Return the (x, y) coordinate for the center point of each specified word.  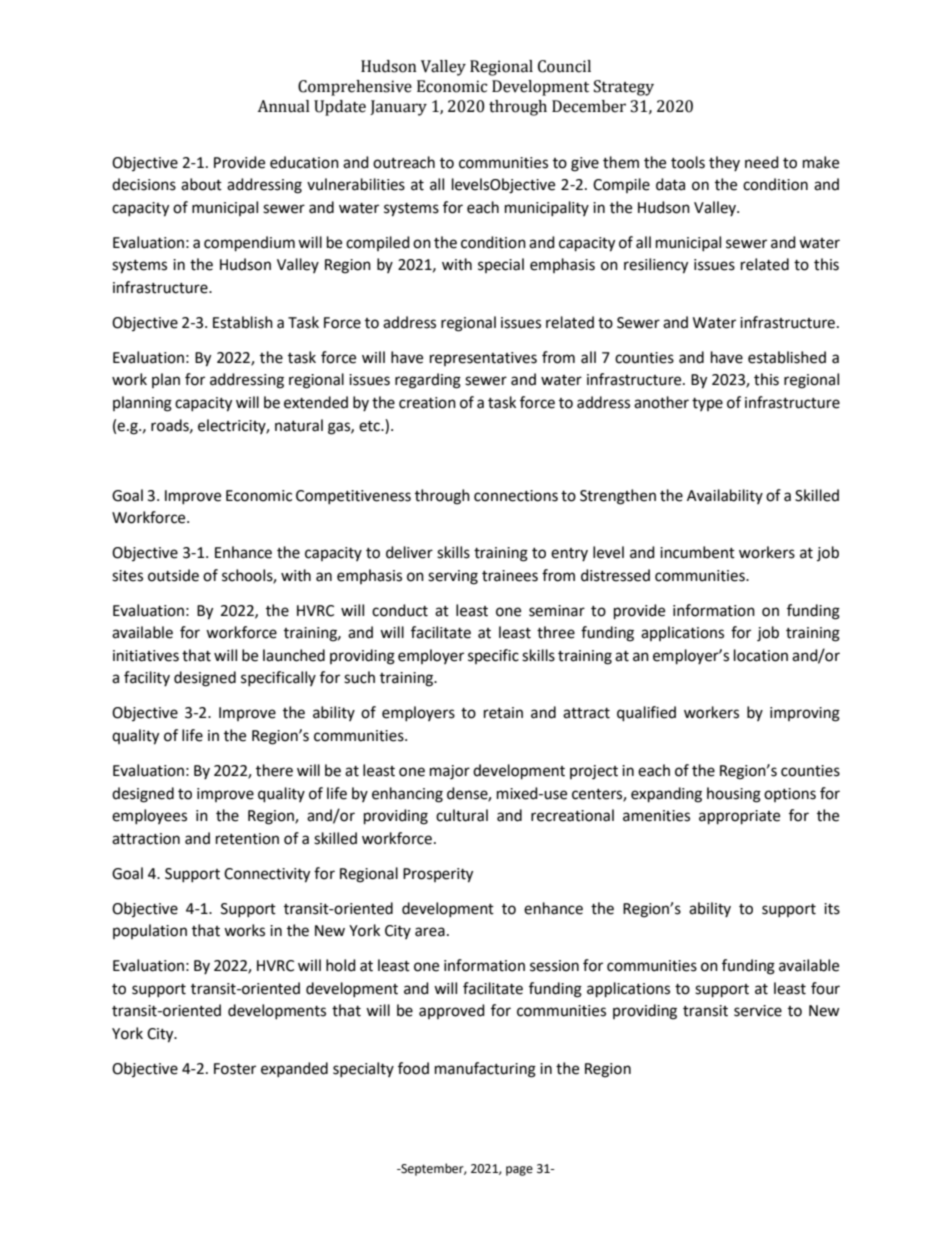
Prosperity (438, 875)
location (761, 655)
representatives (483, 359)
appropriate (739, 817)
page (519, 1171)
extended (316, 402)
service (758, 1011)
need (762, 162)
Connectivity (267, 875)
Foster (235, 1069)
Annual (283, 106)
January (398, 108)
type (707, 404)
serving (453, 577)
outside (173, 575)
